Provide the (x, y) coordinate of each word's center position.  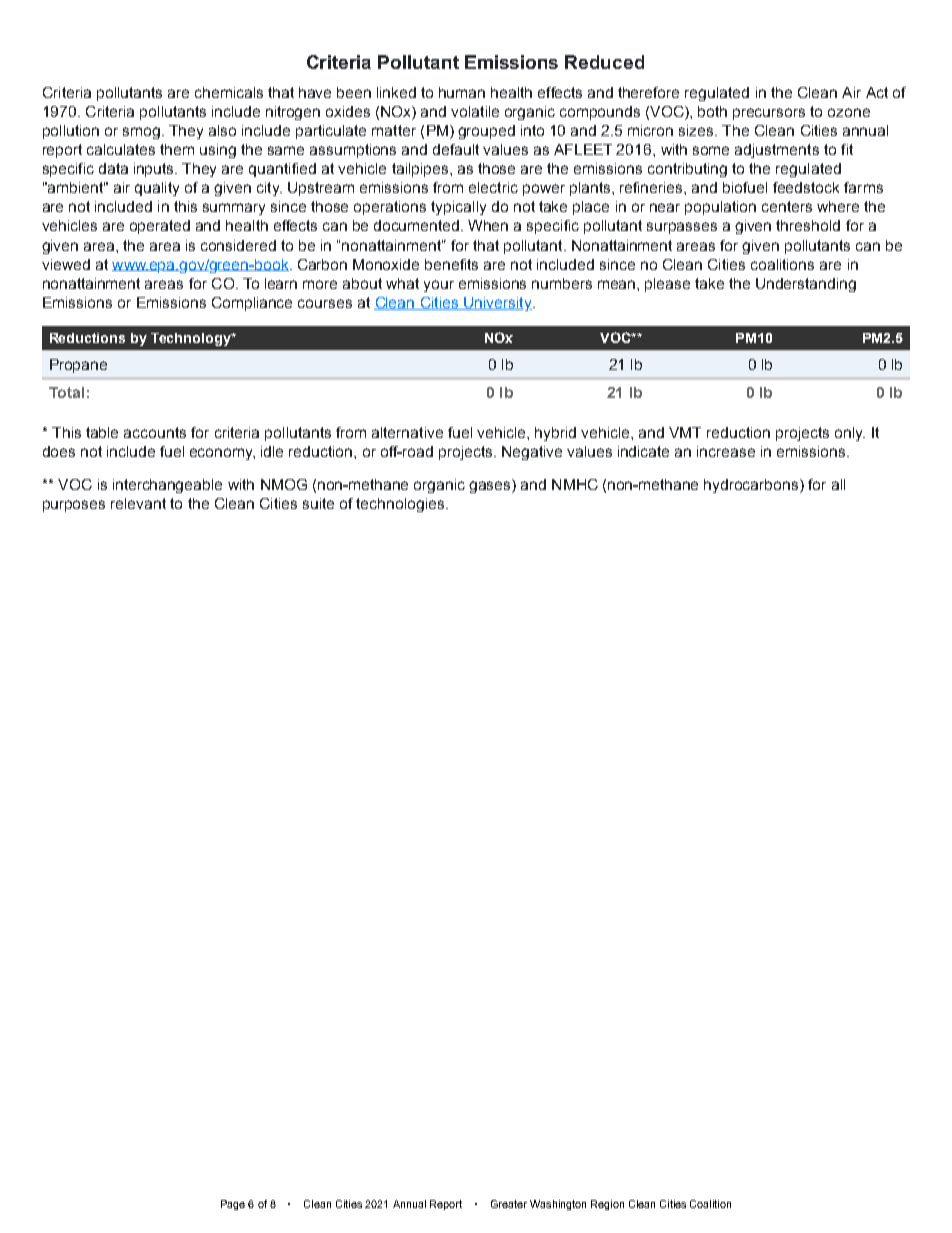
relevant (138, 503)
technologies (401, 505)
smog (141, 133)
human (462, 92)
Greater (509, 1204)
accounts (155, 432)
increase (726, 451)
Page (233, 1205)
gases (491, 486)
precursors (769, 114)
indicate (643, 451)
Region (607, 1205)
